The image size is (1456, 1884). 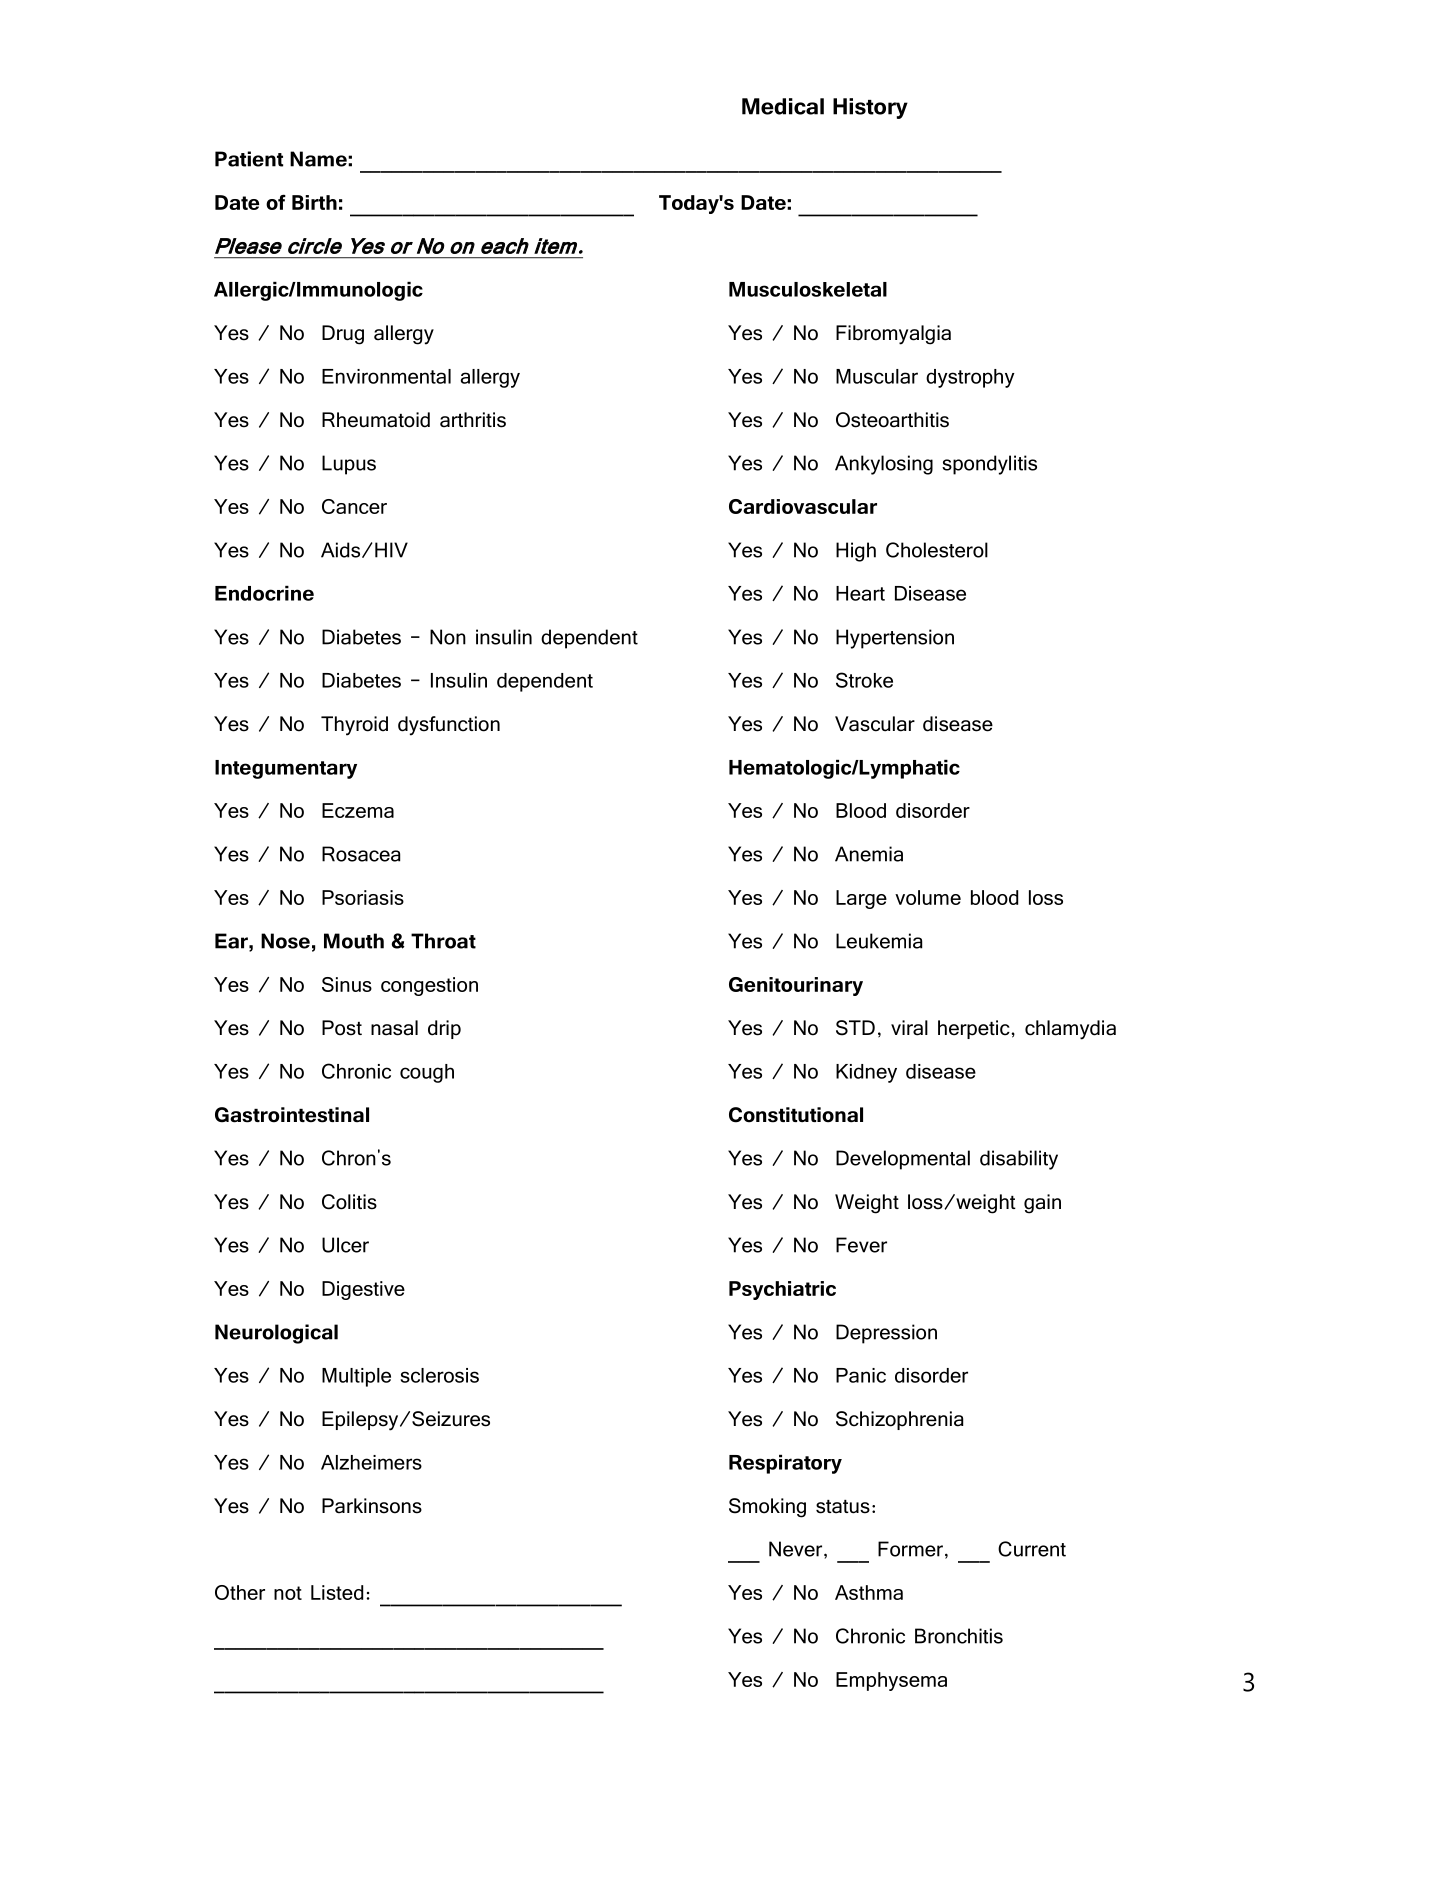 What do you see at coordinates (895, 639) in the screenshot?
I see `Hypertension` at bounding box center [895, 639].
